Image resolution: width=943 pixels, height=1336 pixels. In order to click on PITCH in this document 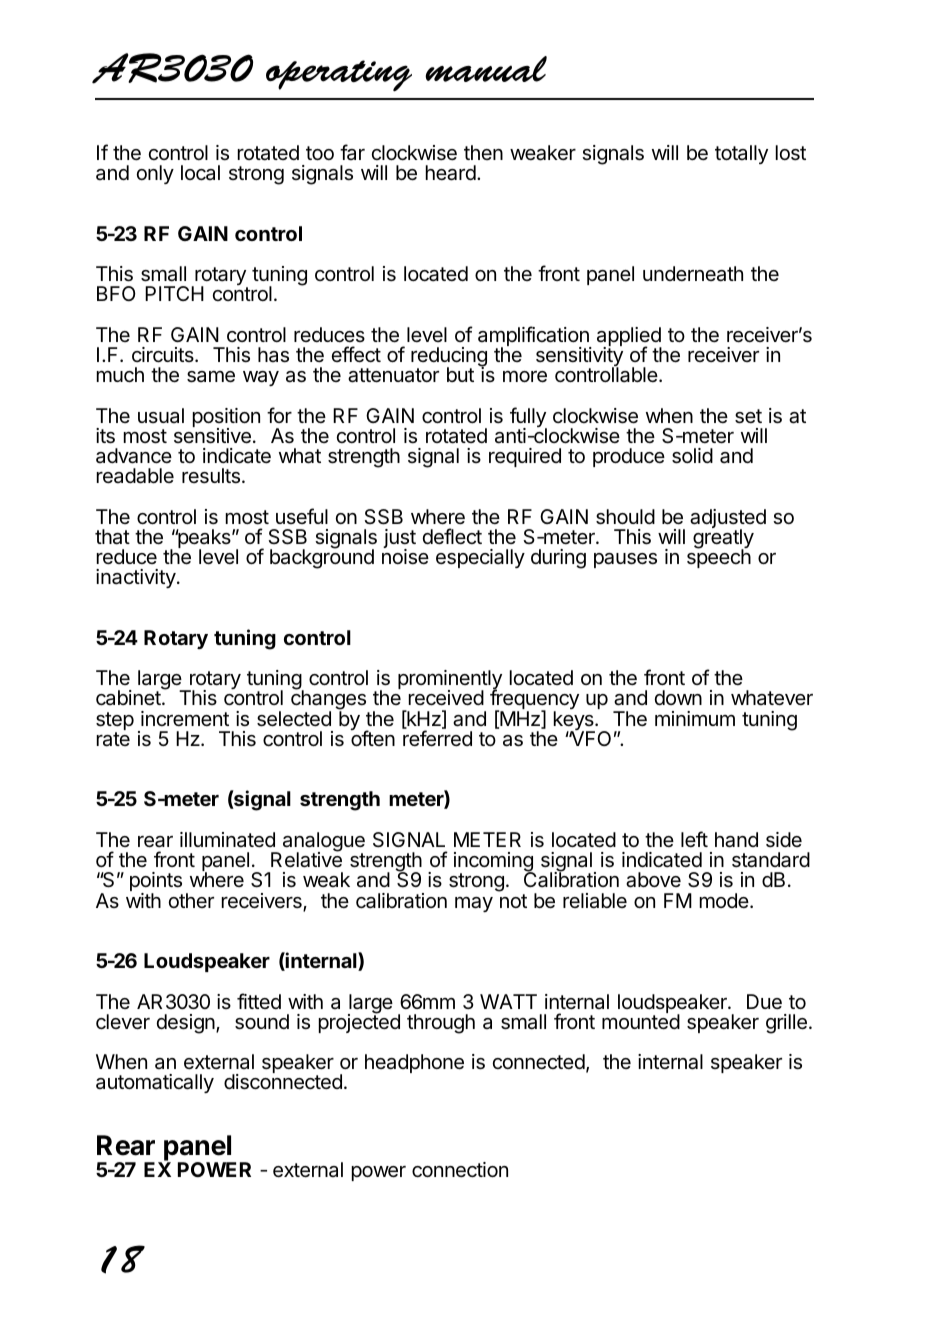, I will do `click(174, 293)`.
